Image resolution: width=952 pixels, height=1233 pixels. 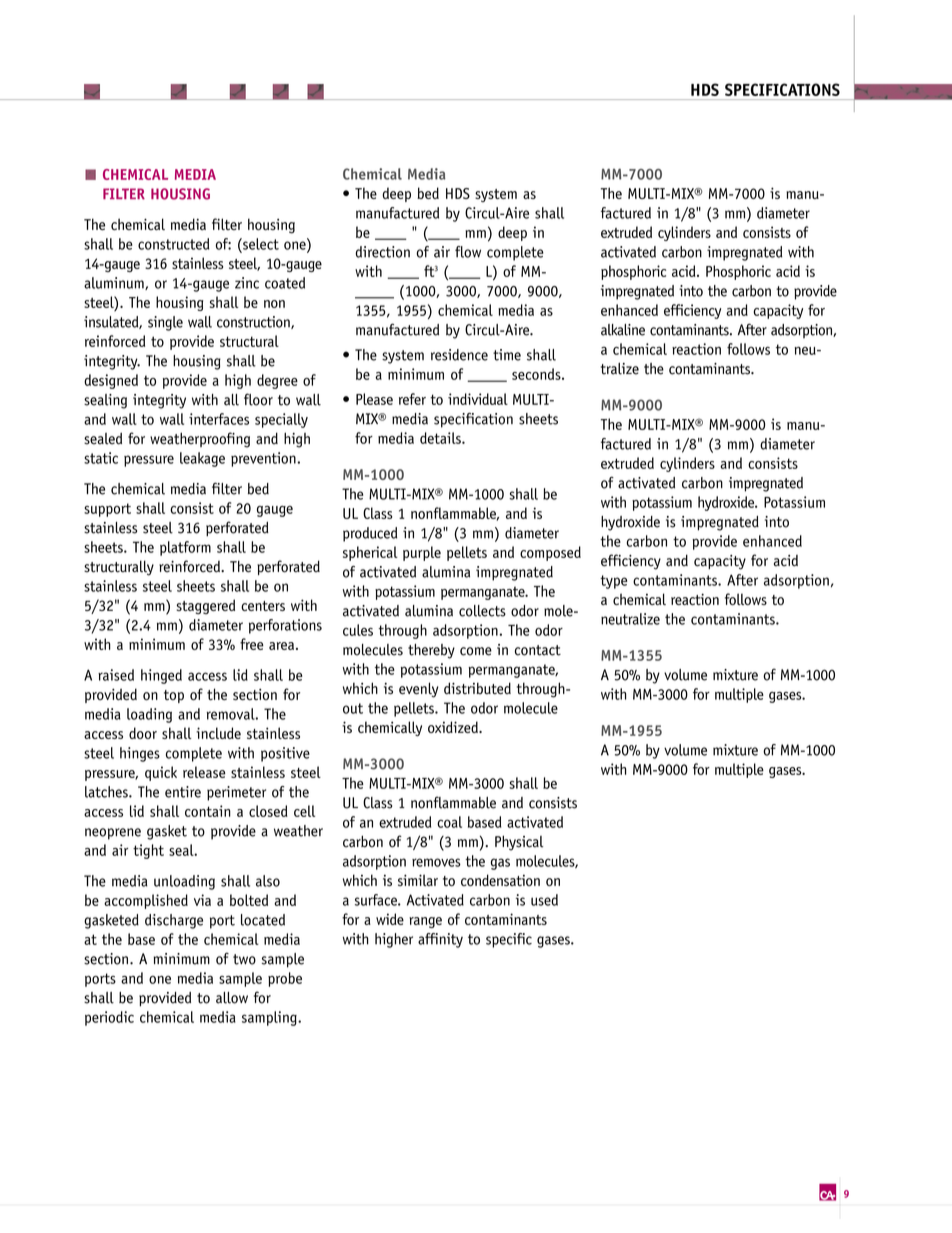 I want to click on constructed, so click(x=173, y=244).
